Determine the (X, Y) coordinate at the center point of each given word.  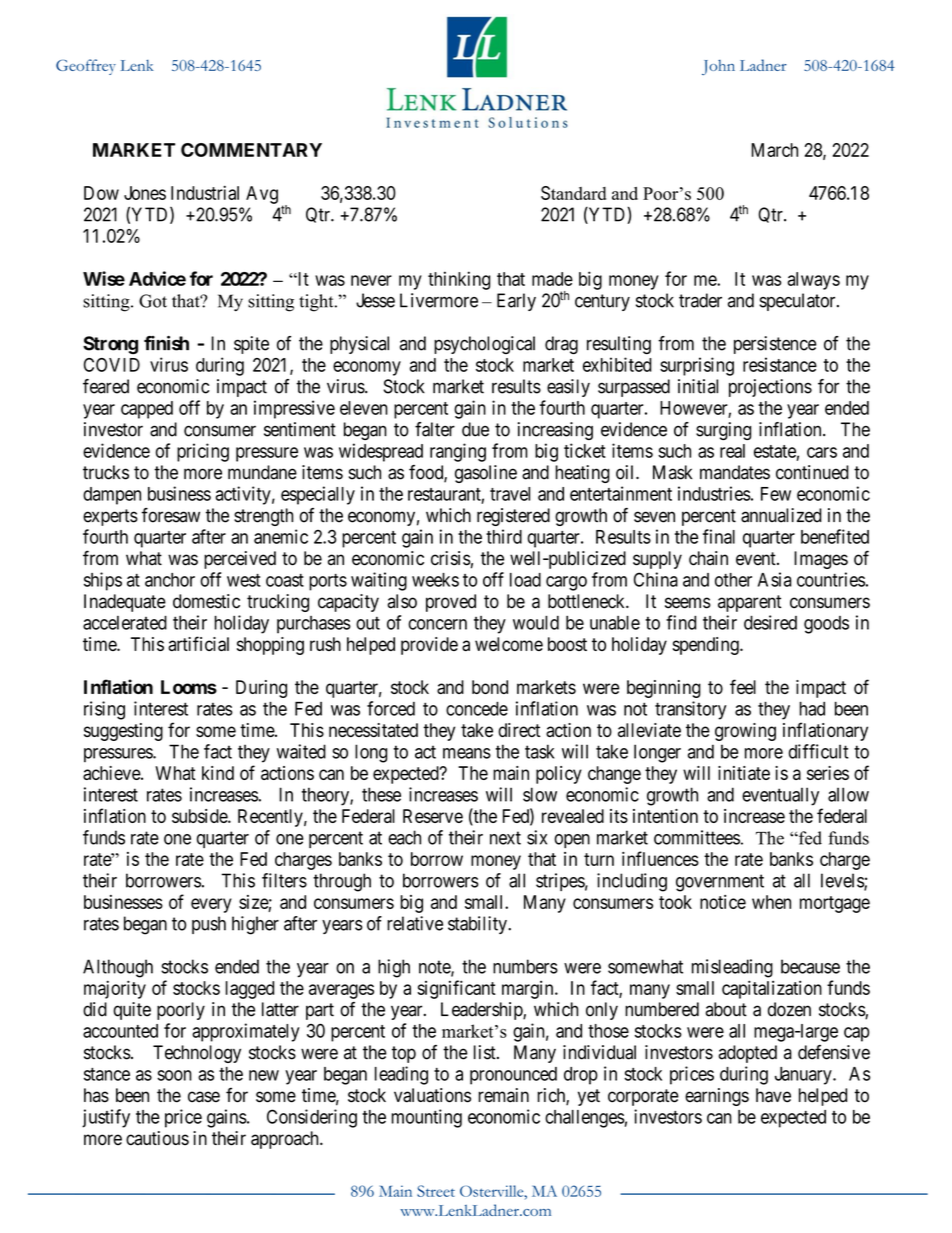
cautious (157, 1138)
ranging (458, 452)
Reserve (433, 816)
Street (436, 1191)
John (718, 67)
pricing (203, 452)
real (732, 451)
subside (200, 816)
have (773, 1095)
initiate (744, 773)
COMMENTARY (251, 150)
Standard (573, 193)
